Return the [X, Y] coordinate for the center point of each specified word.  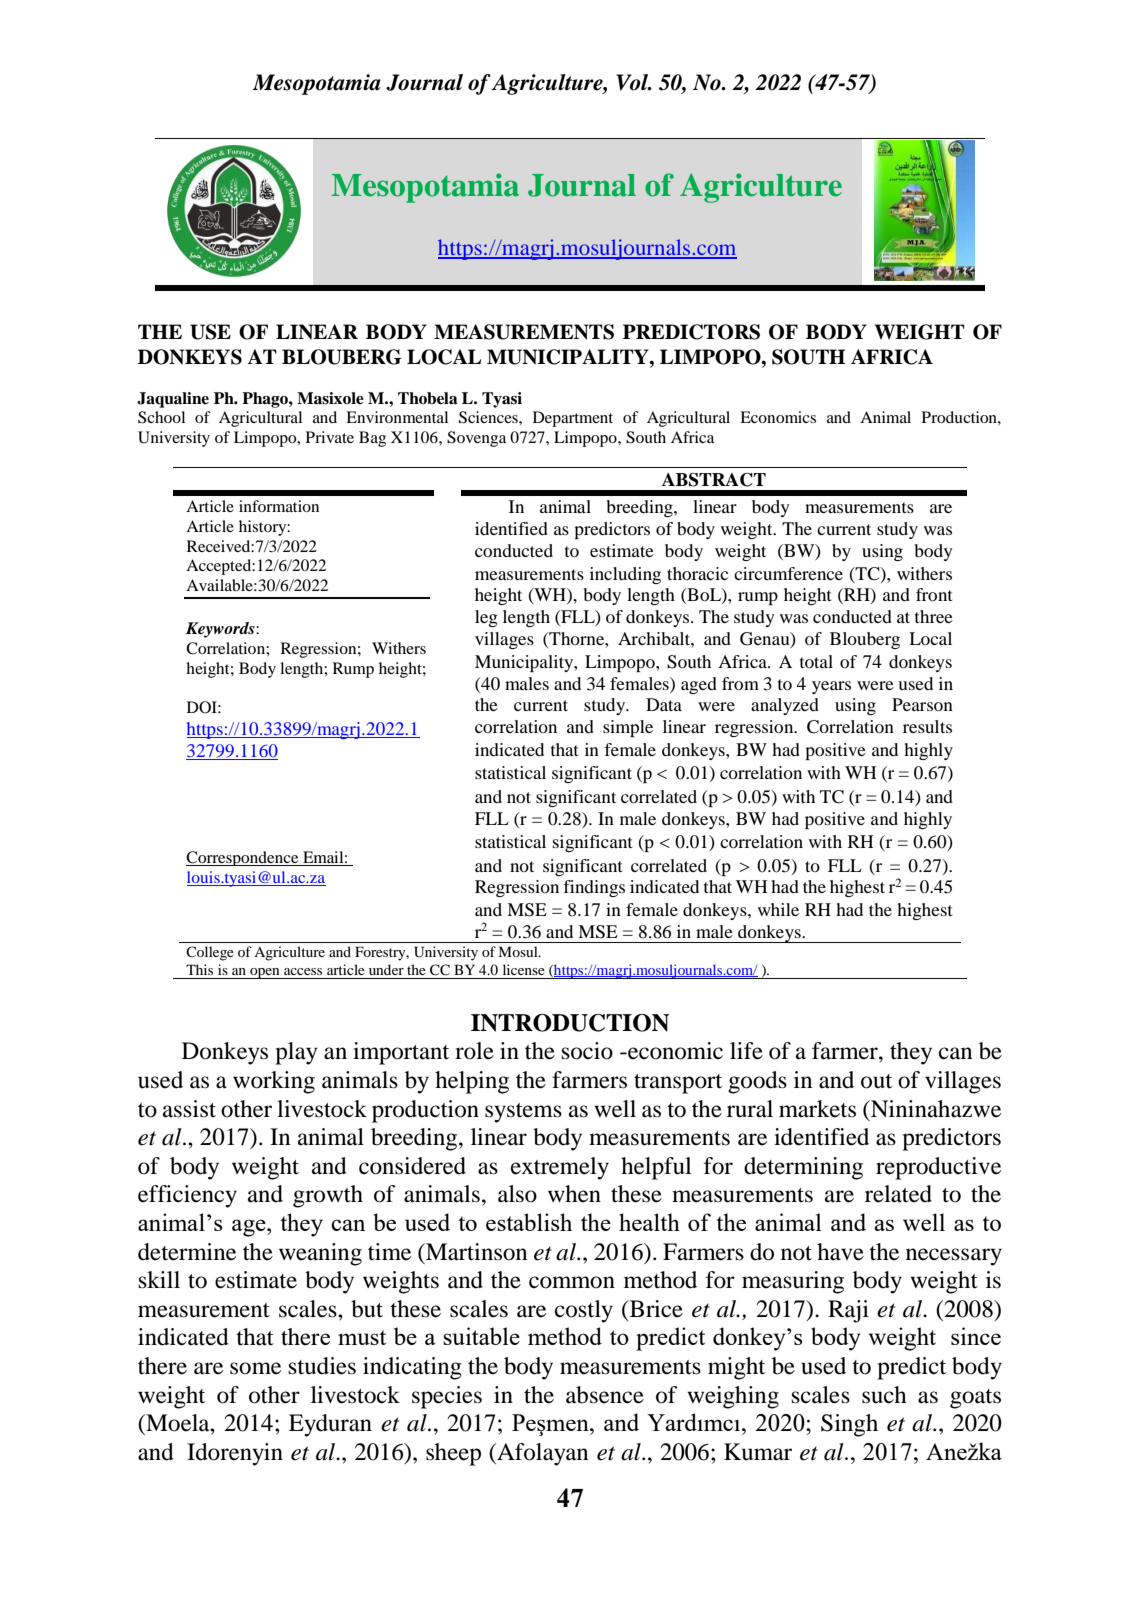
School [161, 417]
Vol [633, 82]
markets [817, 1109]
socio [587, 1051]
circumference [788, 573]
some [255, 1368]
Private [330, 437]
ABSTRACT [714, 480]
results [927, 726]
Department [573, 419]
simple [628, 728]
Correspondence [243, 858]
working [274, 1082]
